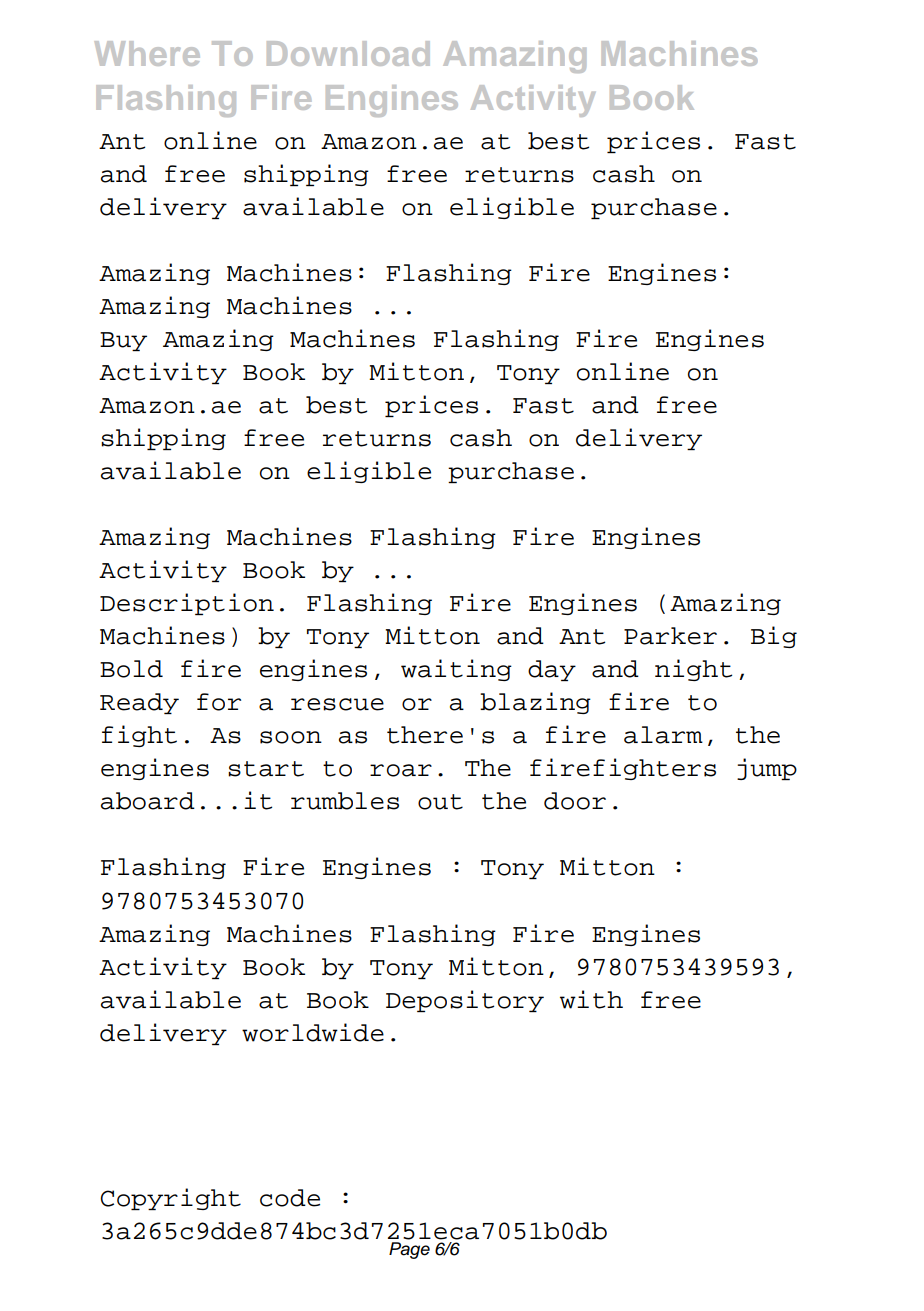 This screenshot has height=1311, width=924. What do you see at coordinates (147, 53) in the screenshot?
I see `Where` at bounding box center [147, 53].
